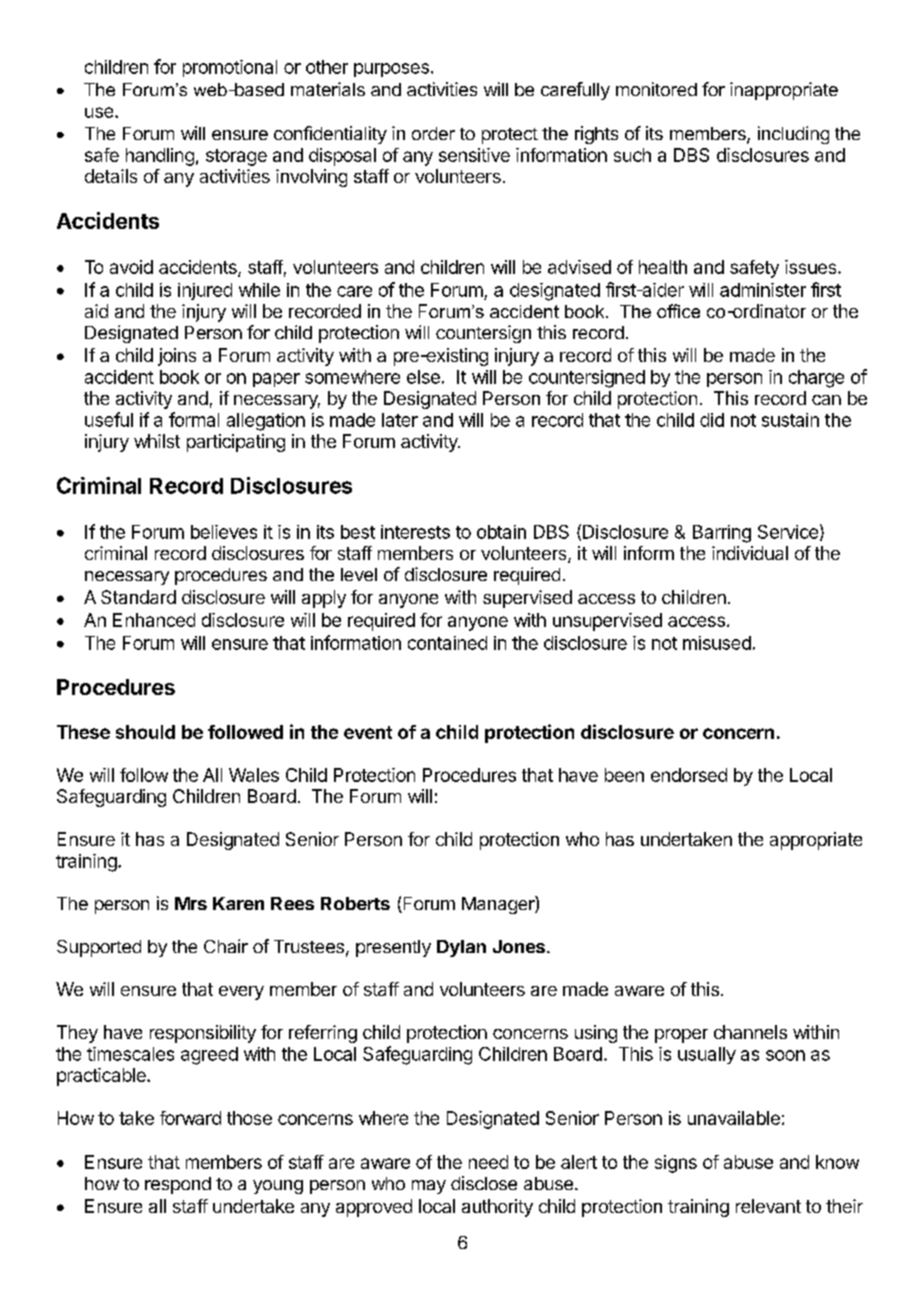 This screenshot has height=1308, width=924. Describe the element at coordinates (433, 133) in the screenshot. I see `order` at that location.
